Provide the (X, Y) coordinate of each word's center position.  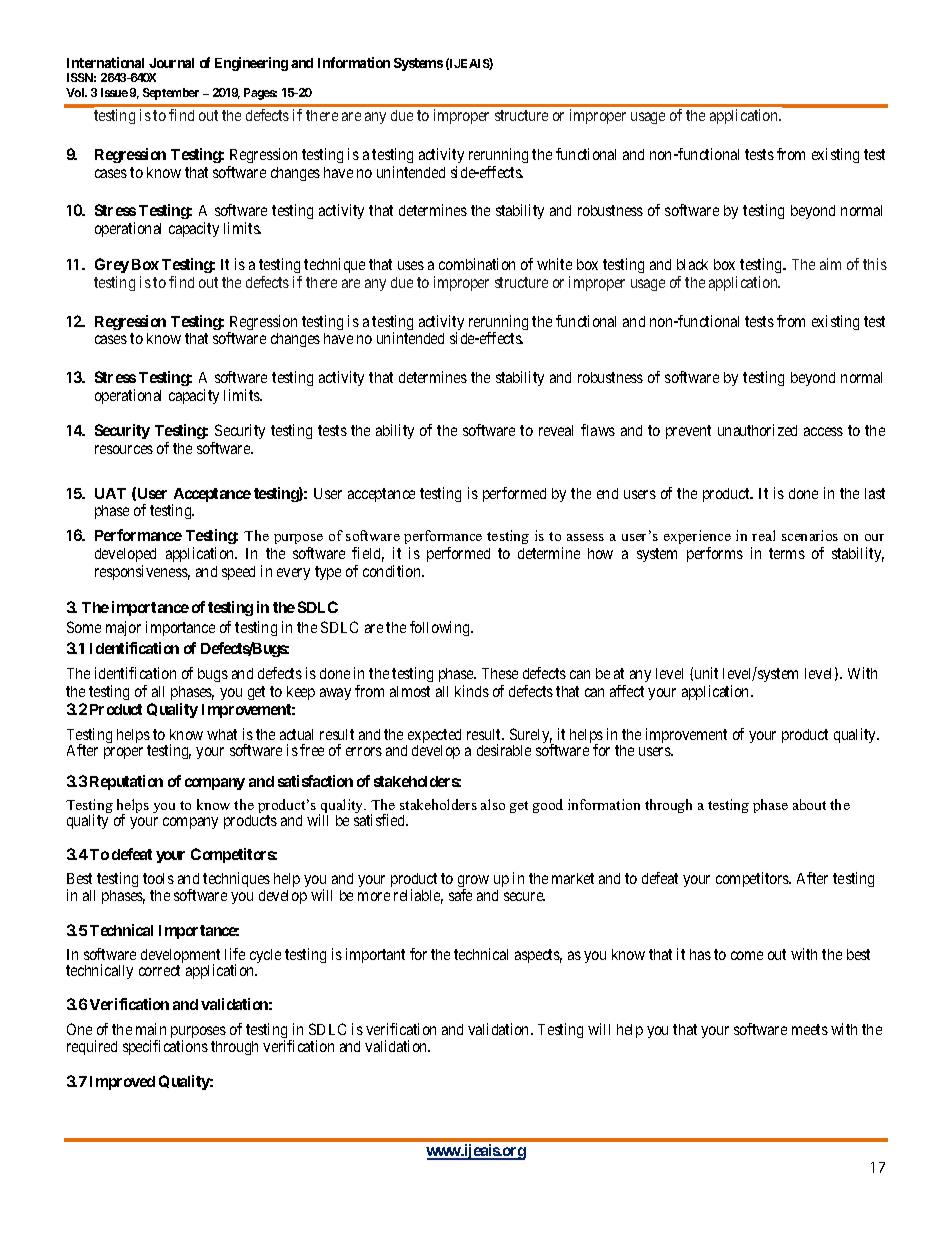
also (493, 804)
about (809, 804)
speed (238, 573)
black (692, 264)
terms (787, 553)
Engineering (251, 64)
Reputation (126, 782)
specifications (165, 1047)
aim (830, 264)
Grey (112, 265)
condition (393, 571)
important (375, 955)
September (171, 94)
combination (477, 264)
